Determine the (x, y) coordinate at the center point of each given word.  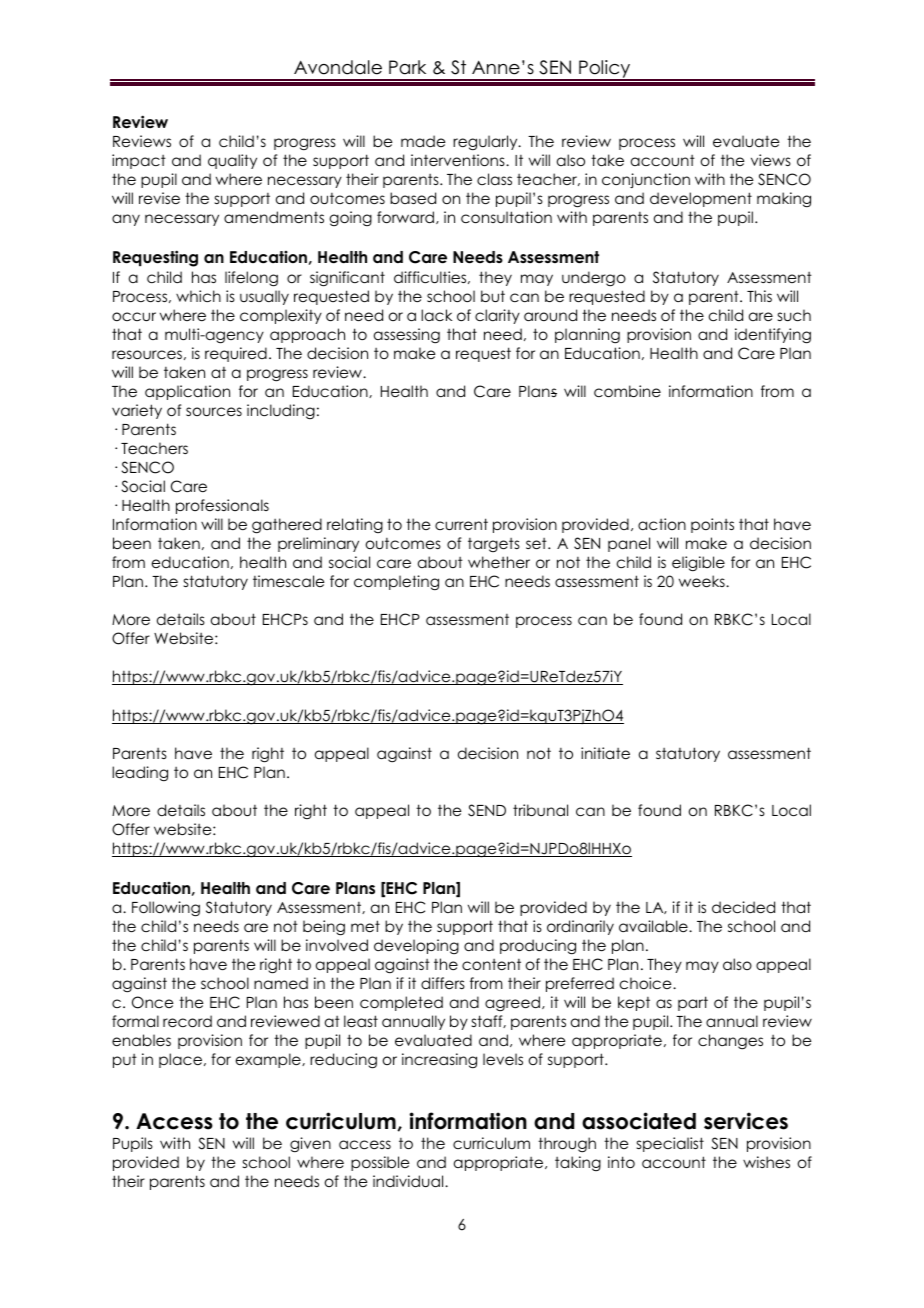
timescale (288, 581)
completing (396, 582)
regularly (486, 142)
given (310, 1144)
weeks (703, 581)
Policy (605, 70)
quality (232, 161)
